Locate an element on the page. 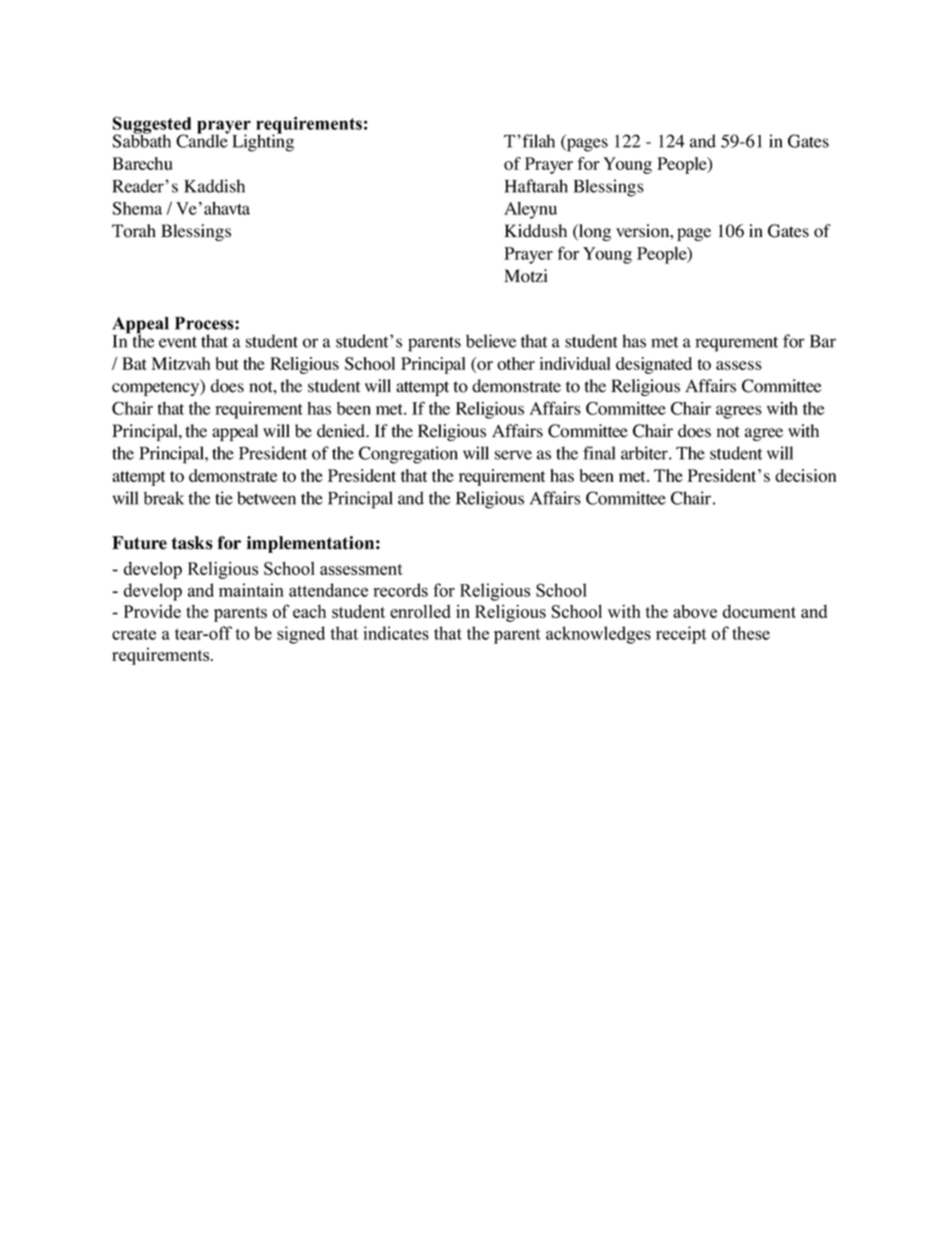  Provide is located at coordinates (152, 611).
